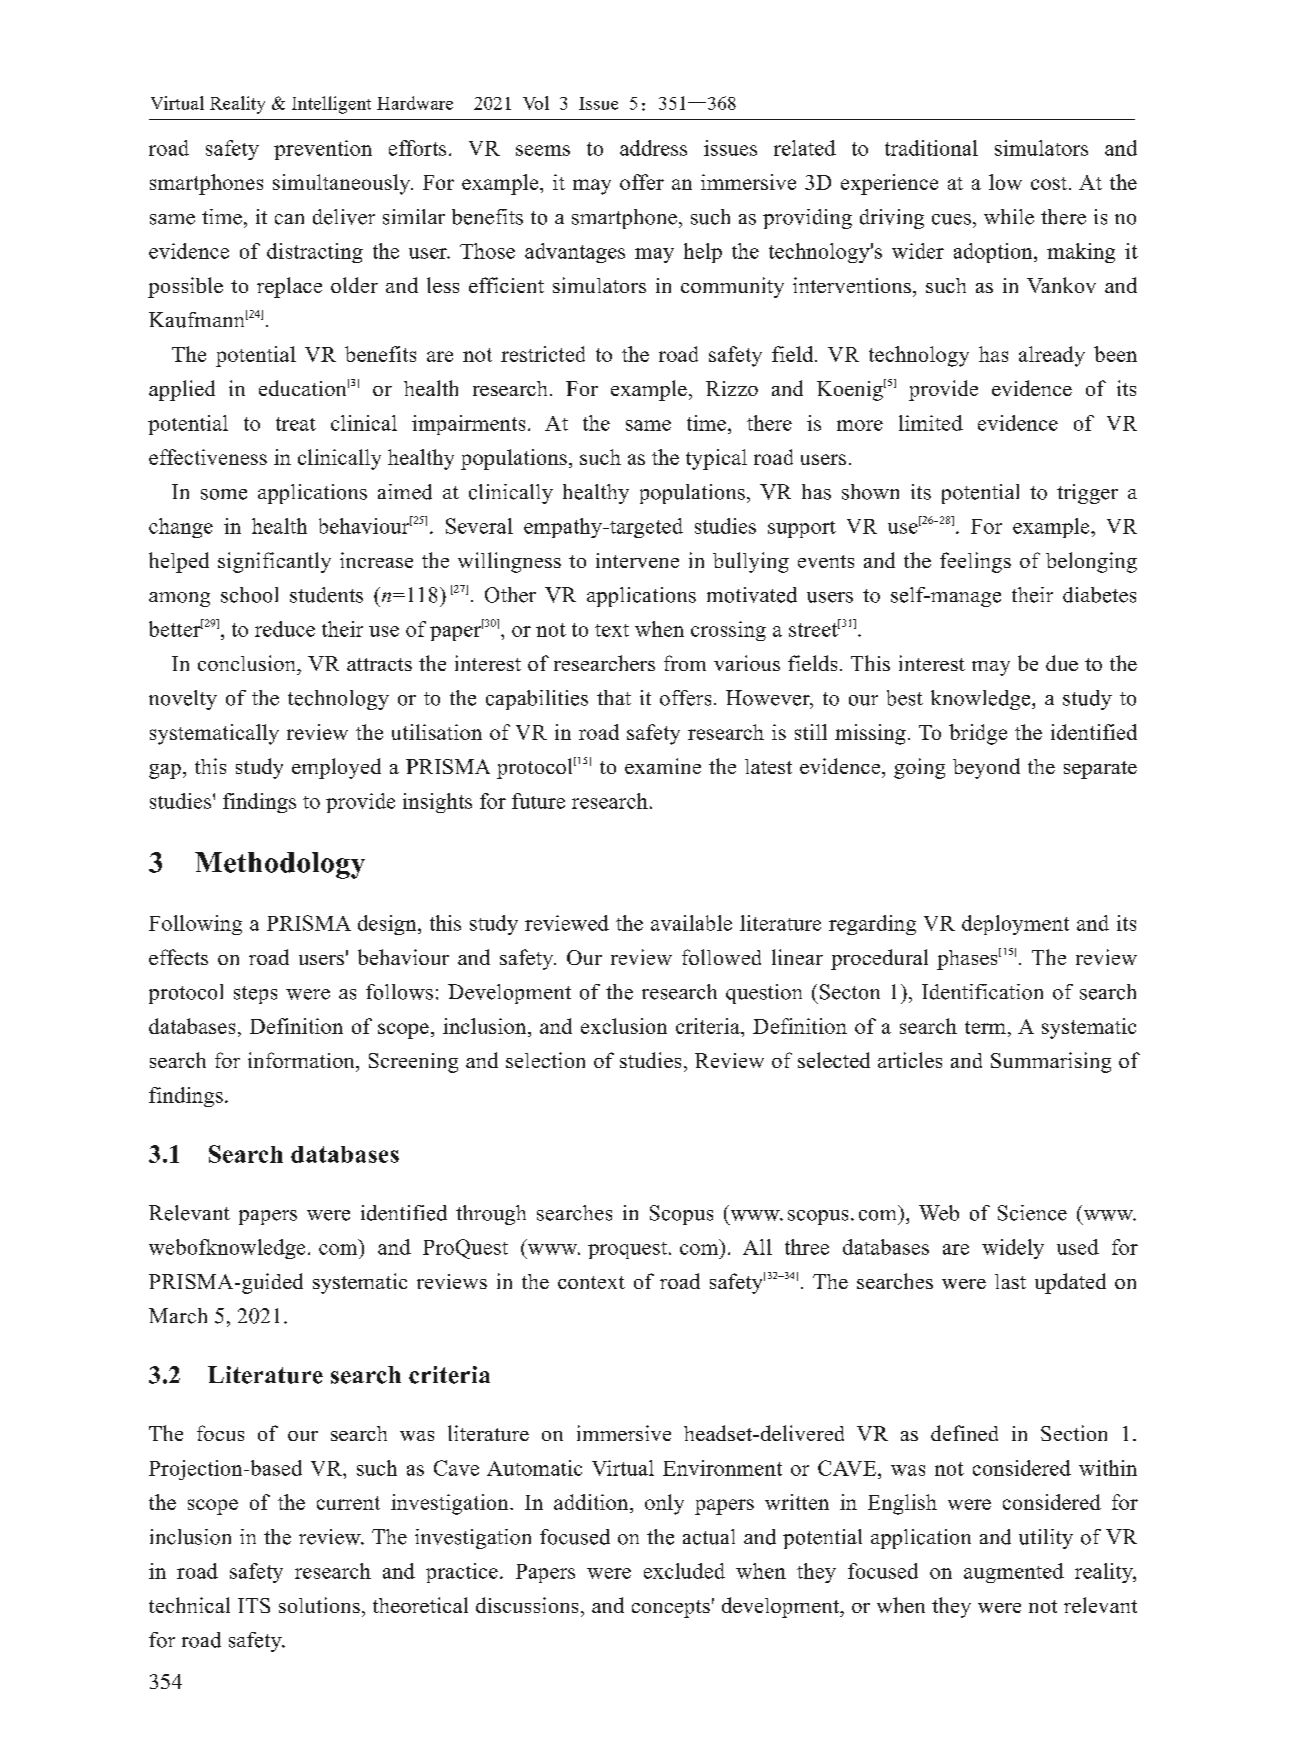 The width and height of the screenshot is (1298, 1762). What do you see at coordinates (624, 1026) in the screenshot?
I see `exclusion` at bounding box center [624, 1026].
